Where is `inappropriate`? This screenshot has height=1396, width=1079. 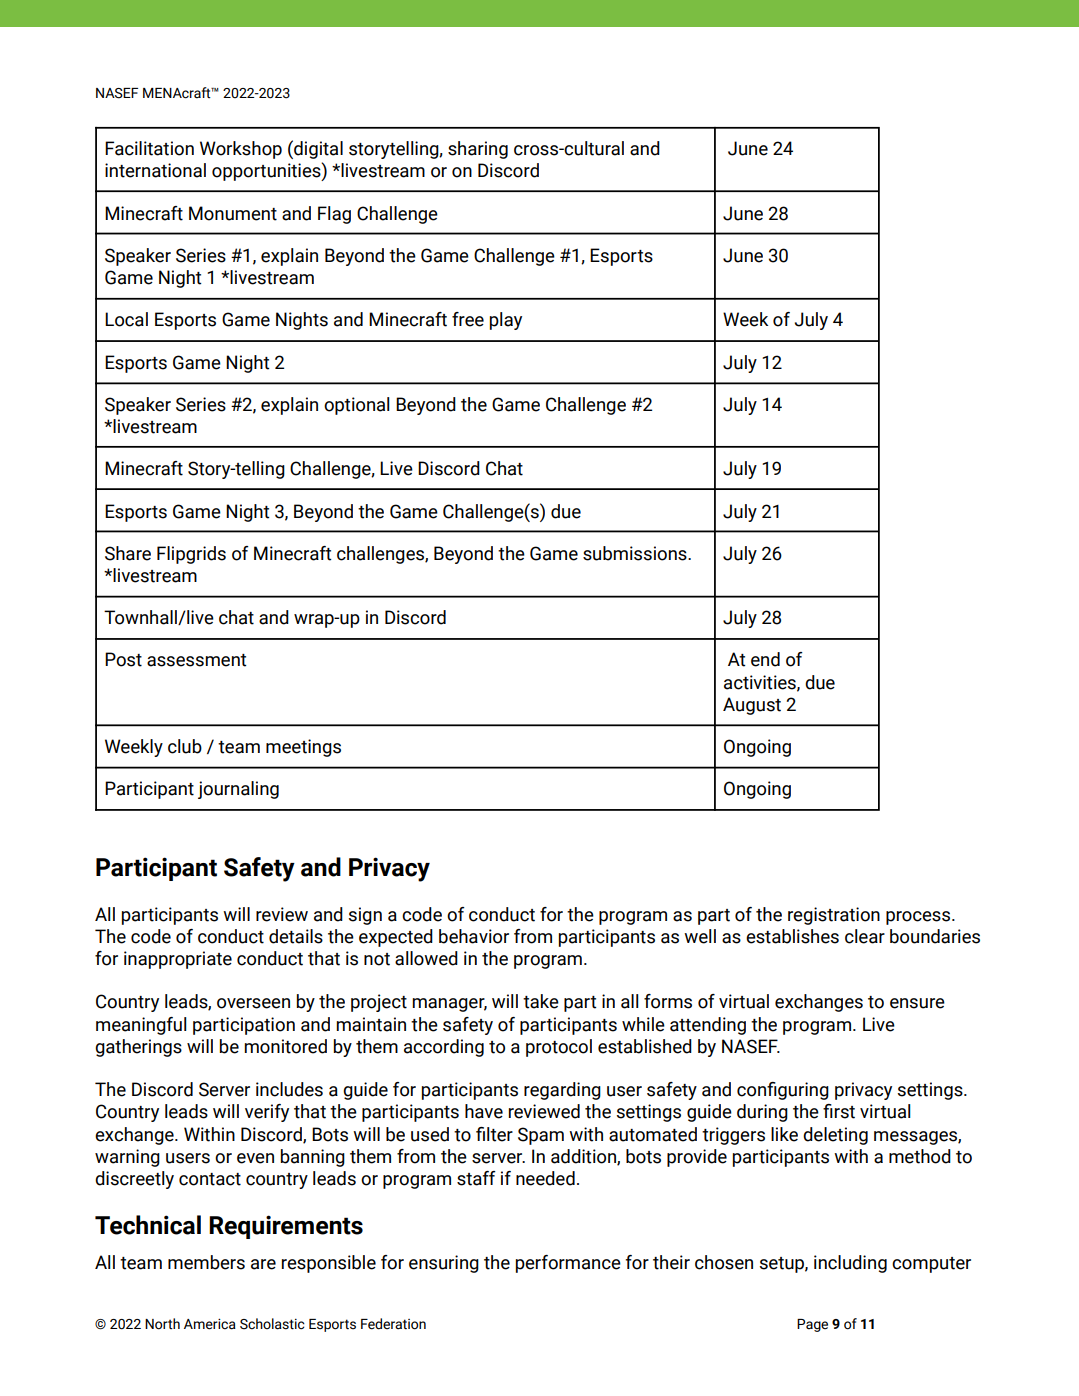
inappropriate is located at coordinates (178, 960).
